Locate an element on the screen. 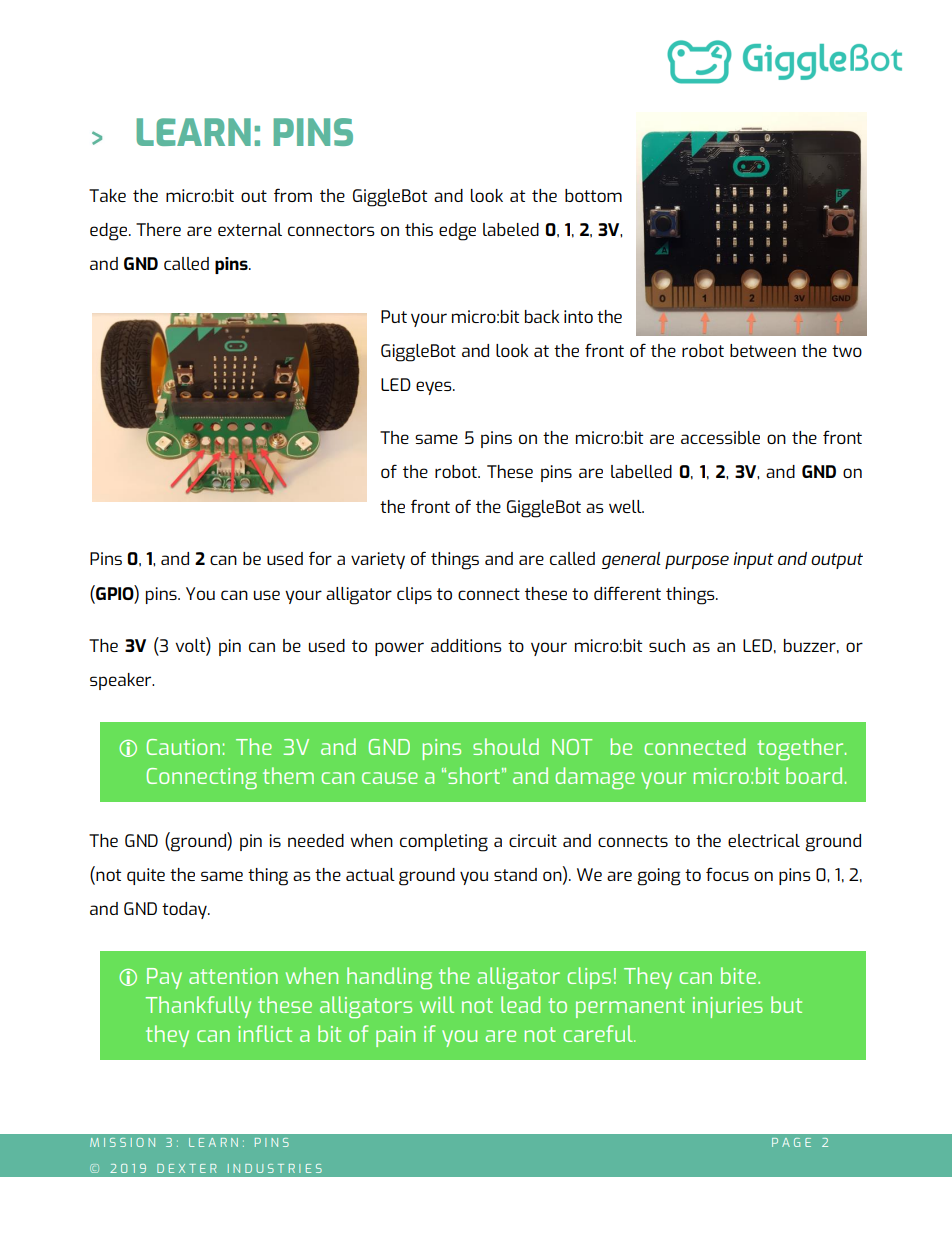 The width and height of the screenshot is (952, 1233). them is located at coordinates (288, 775).
